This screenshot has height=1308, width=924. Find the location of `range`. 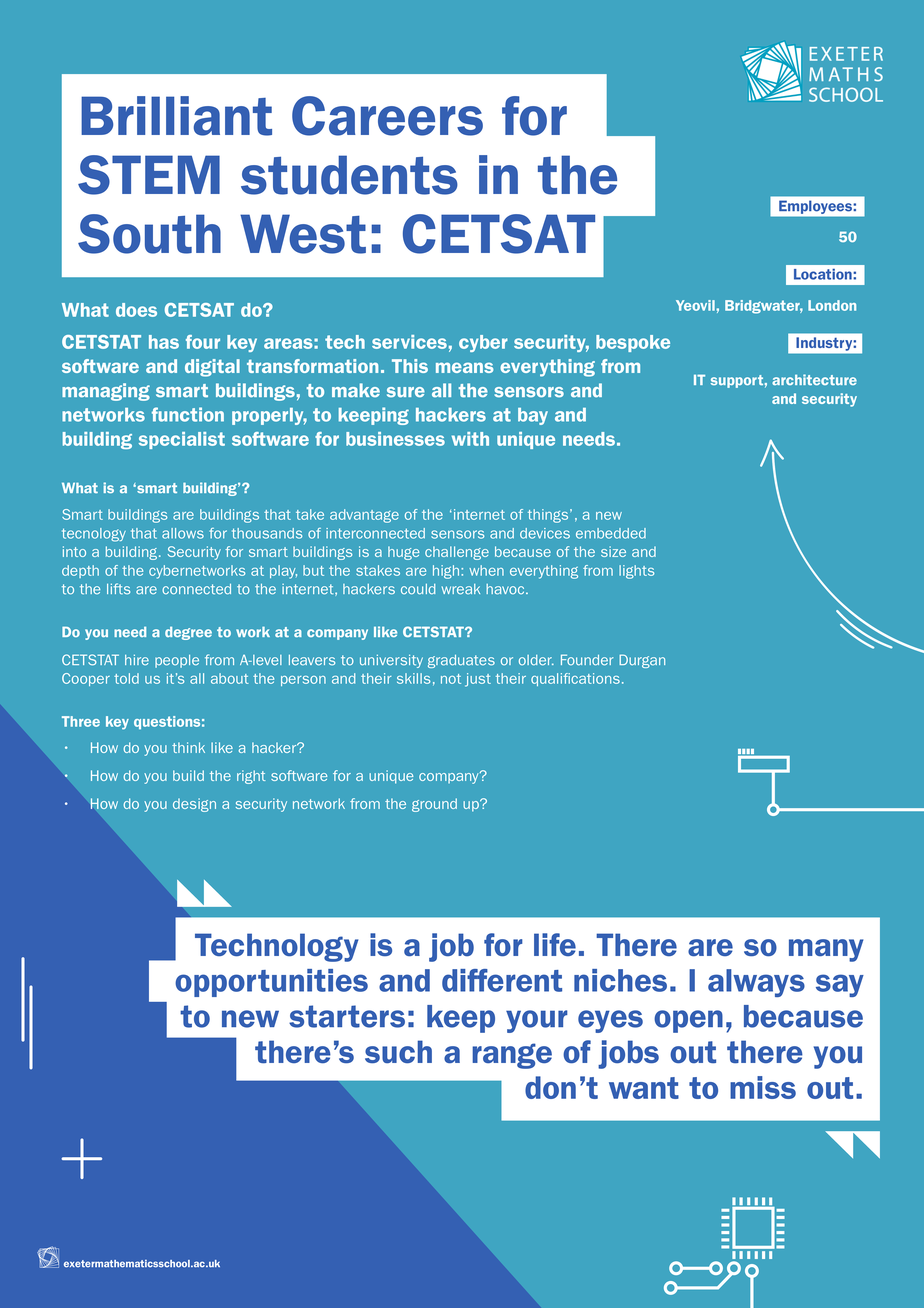

range is located at coordinates (512, 1056).
